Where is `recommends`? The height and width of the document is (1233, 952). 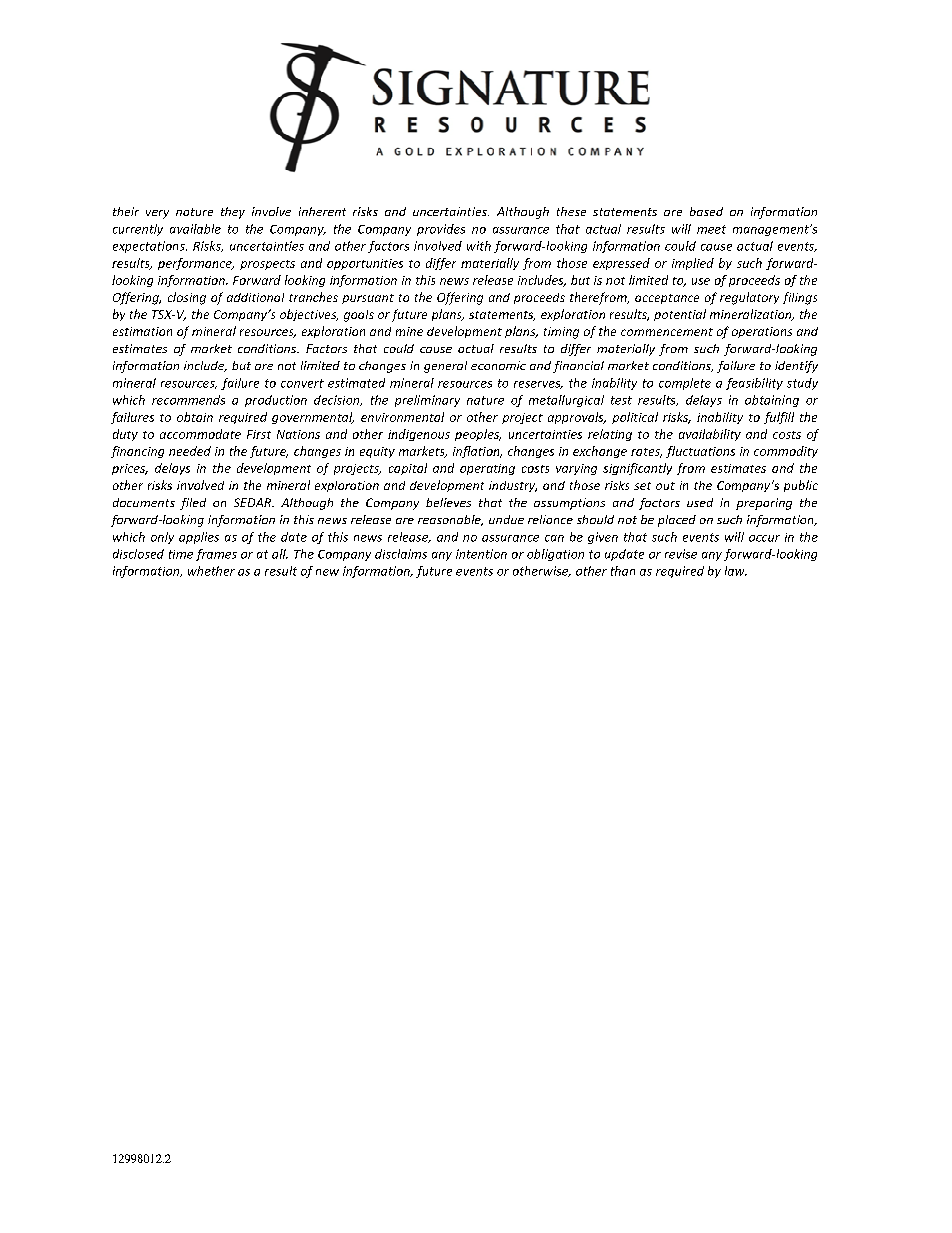
recommends is located at coordinates (188, 400).
